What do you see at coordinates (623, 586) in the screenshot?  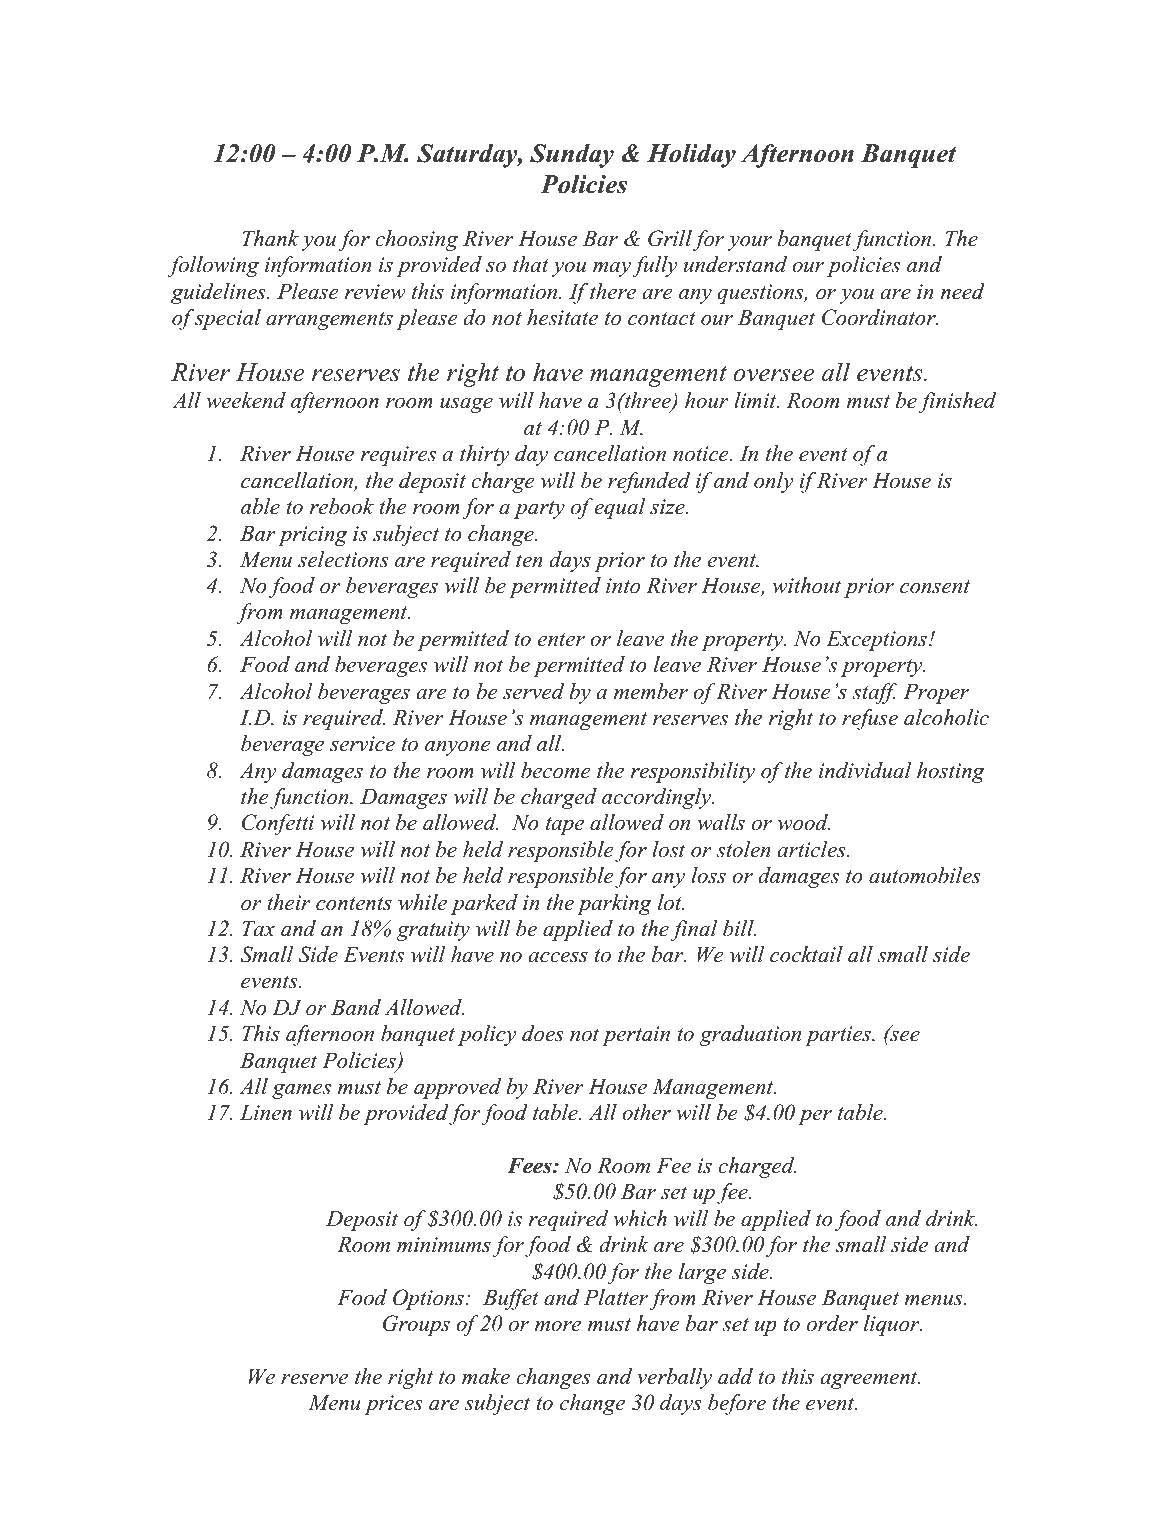 I see `into` at bounding box center [623, 586].
